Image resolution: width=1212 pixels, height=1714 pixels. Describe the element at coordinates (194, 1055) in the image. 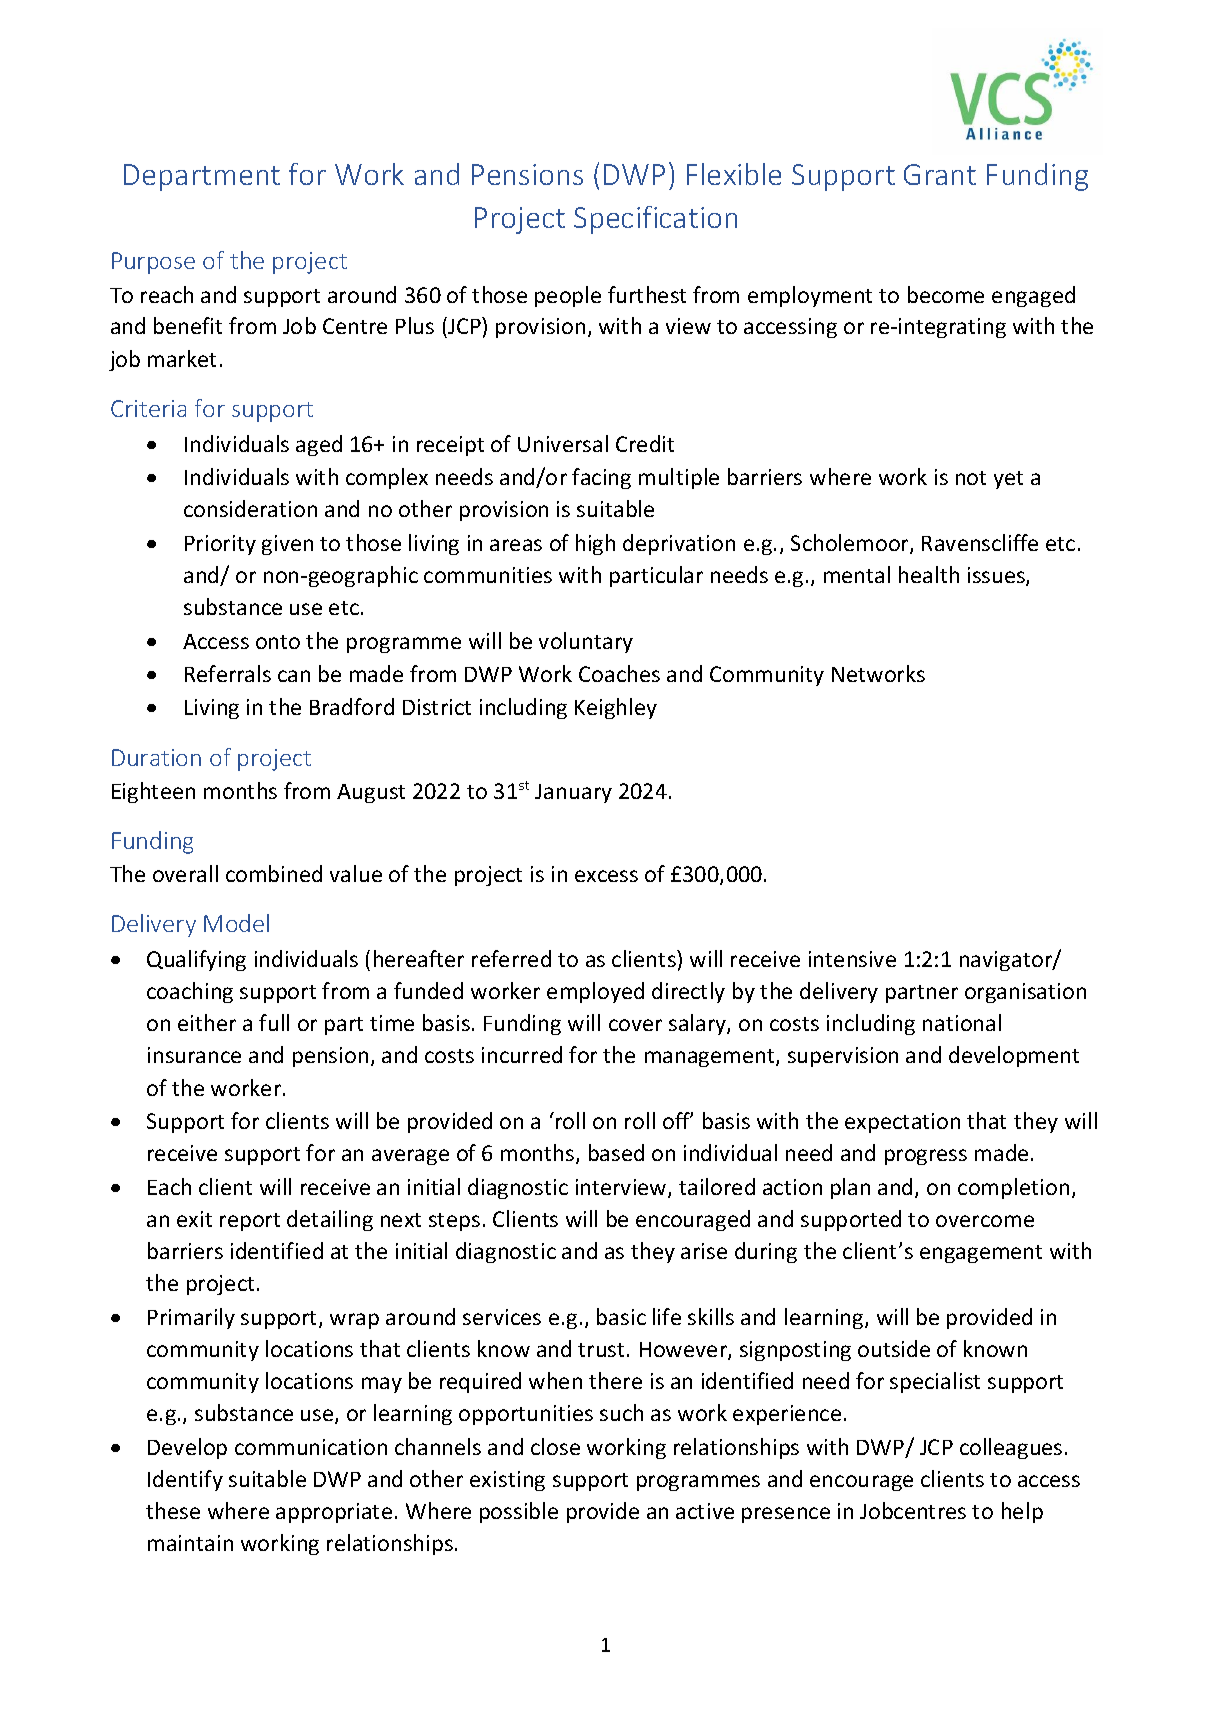

I see `insurance` at that location.
